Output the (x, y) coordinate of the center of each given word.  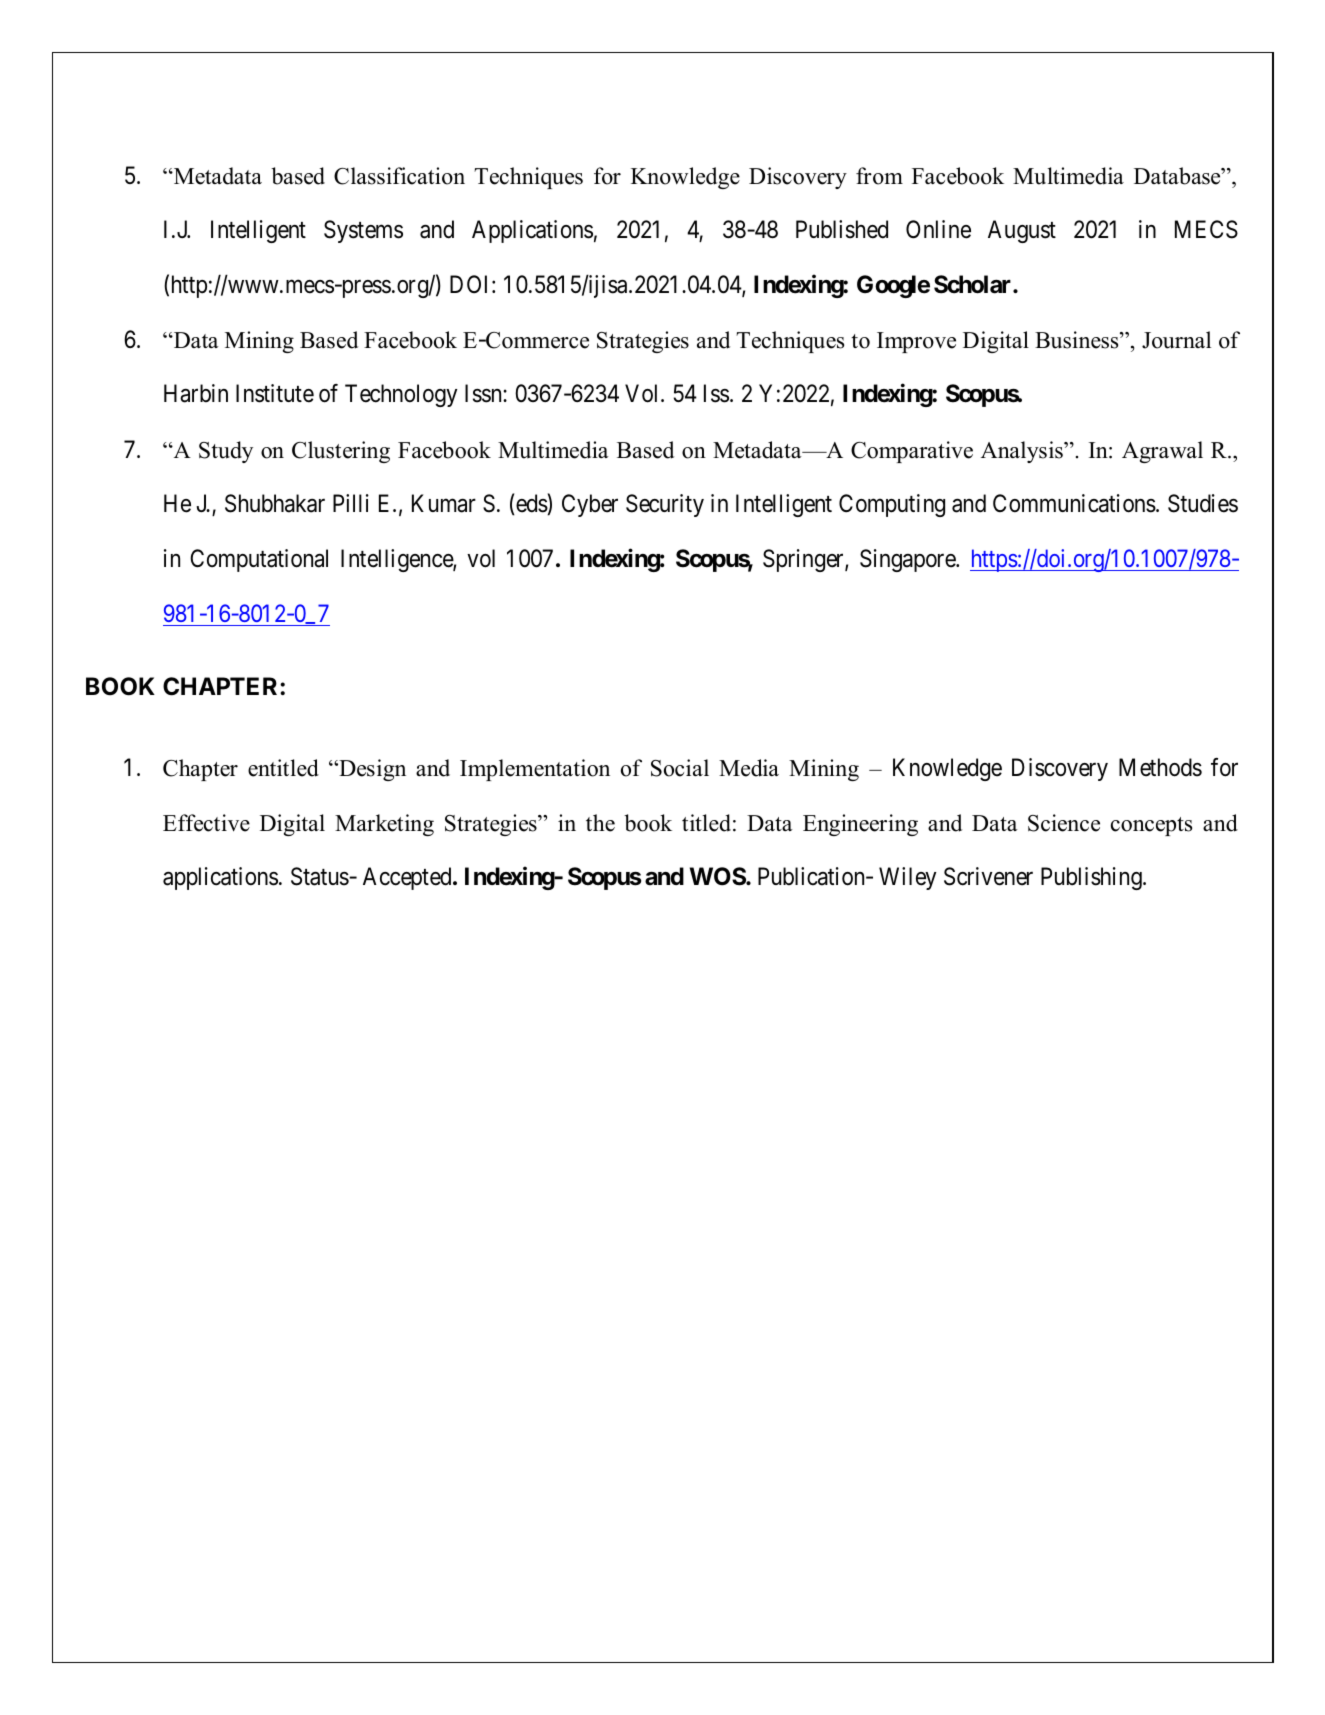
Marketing (384, 825)
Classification (399, 176)
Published (842, 229)
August (1022, 231)
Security (665, 505)
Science (1064, 823)
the (600, 823)
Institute (275, 393)
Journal (1176, 340)
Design (371, 770)
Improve (916, 342)
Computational (259, 560)
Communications (1074, 503)
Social (680, 768)
